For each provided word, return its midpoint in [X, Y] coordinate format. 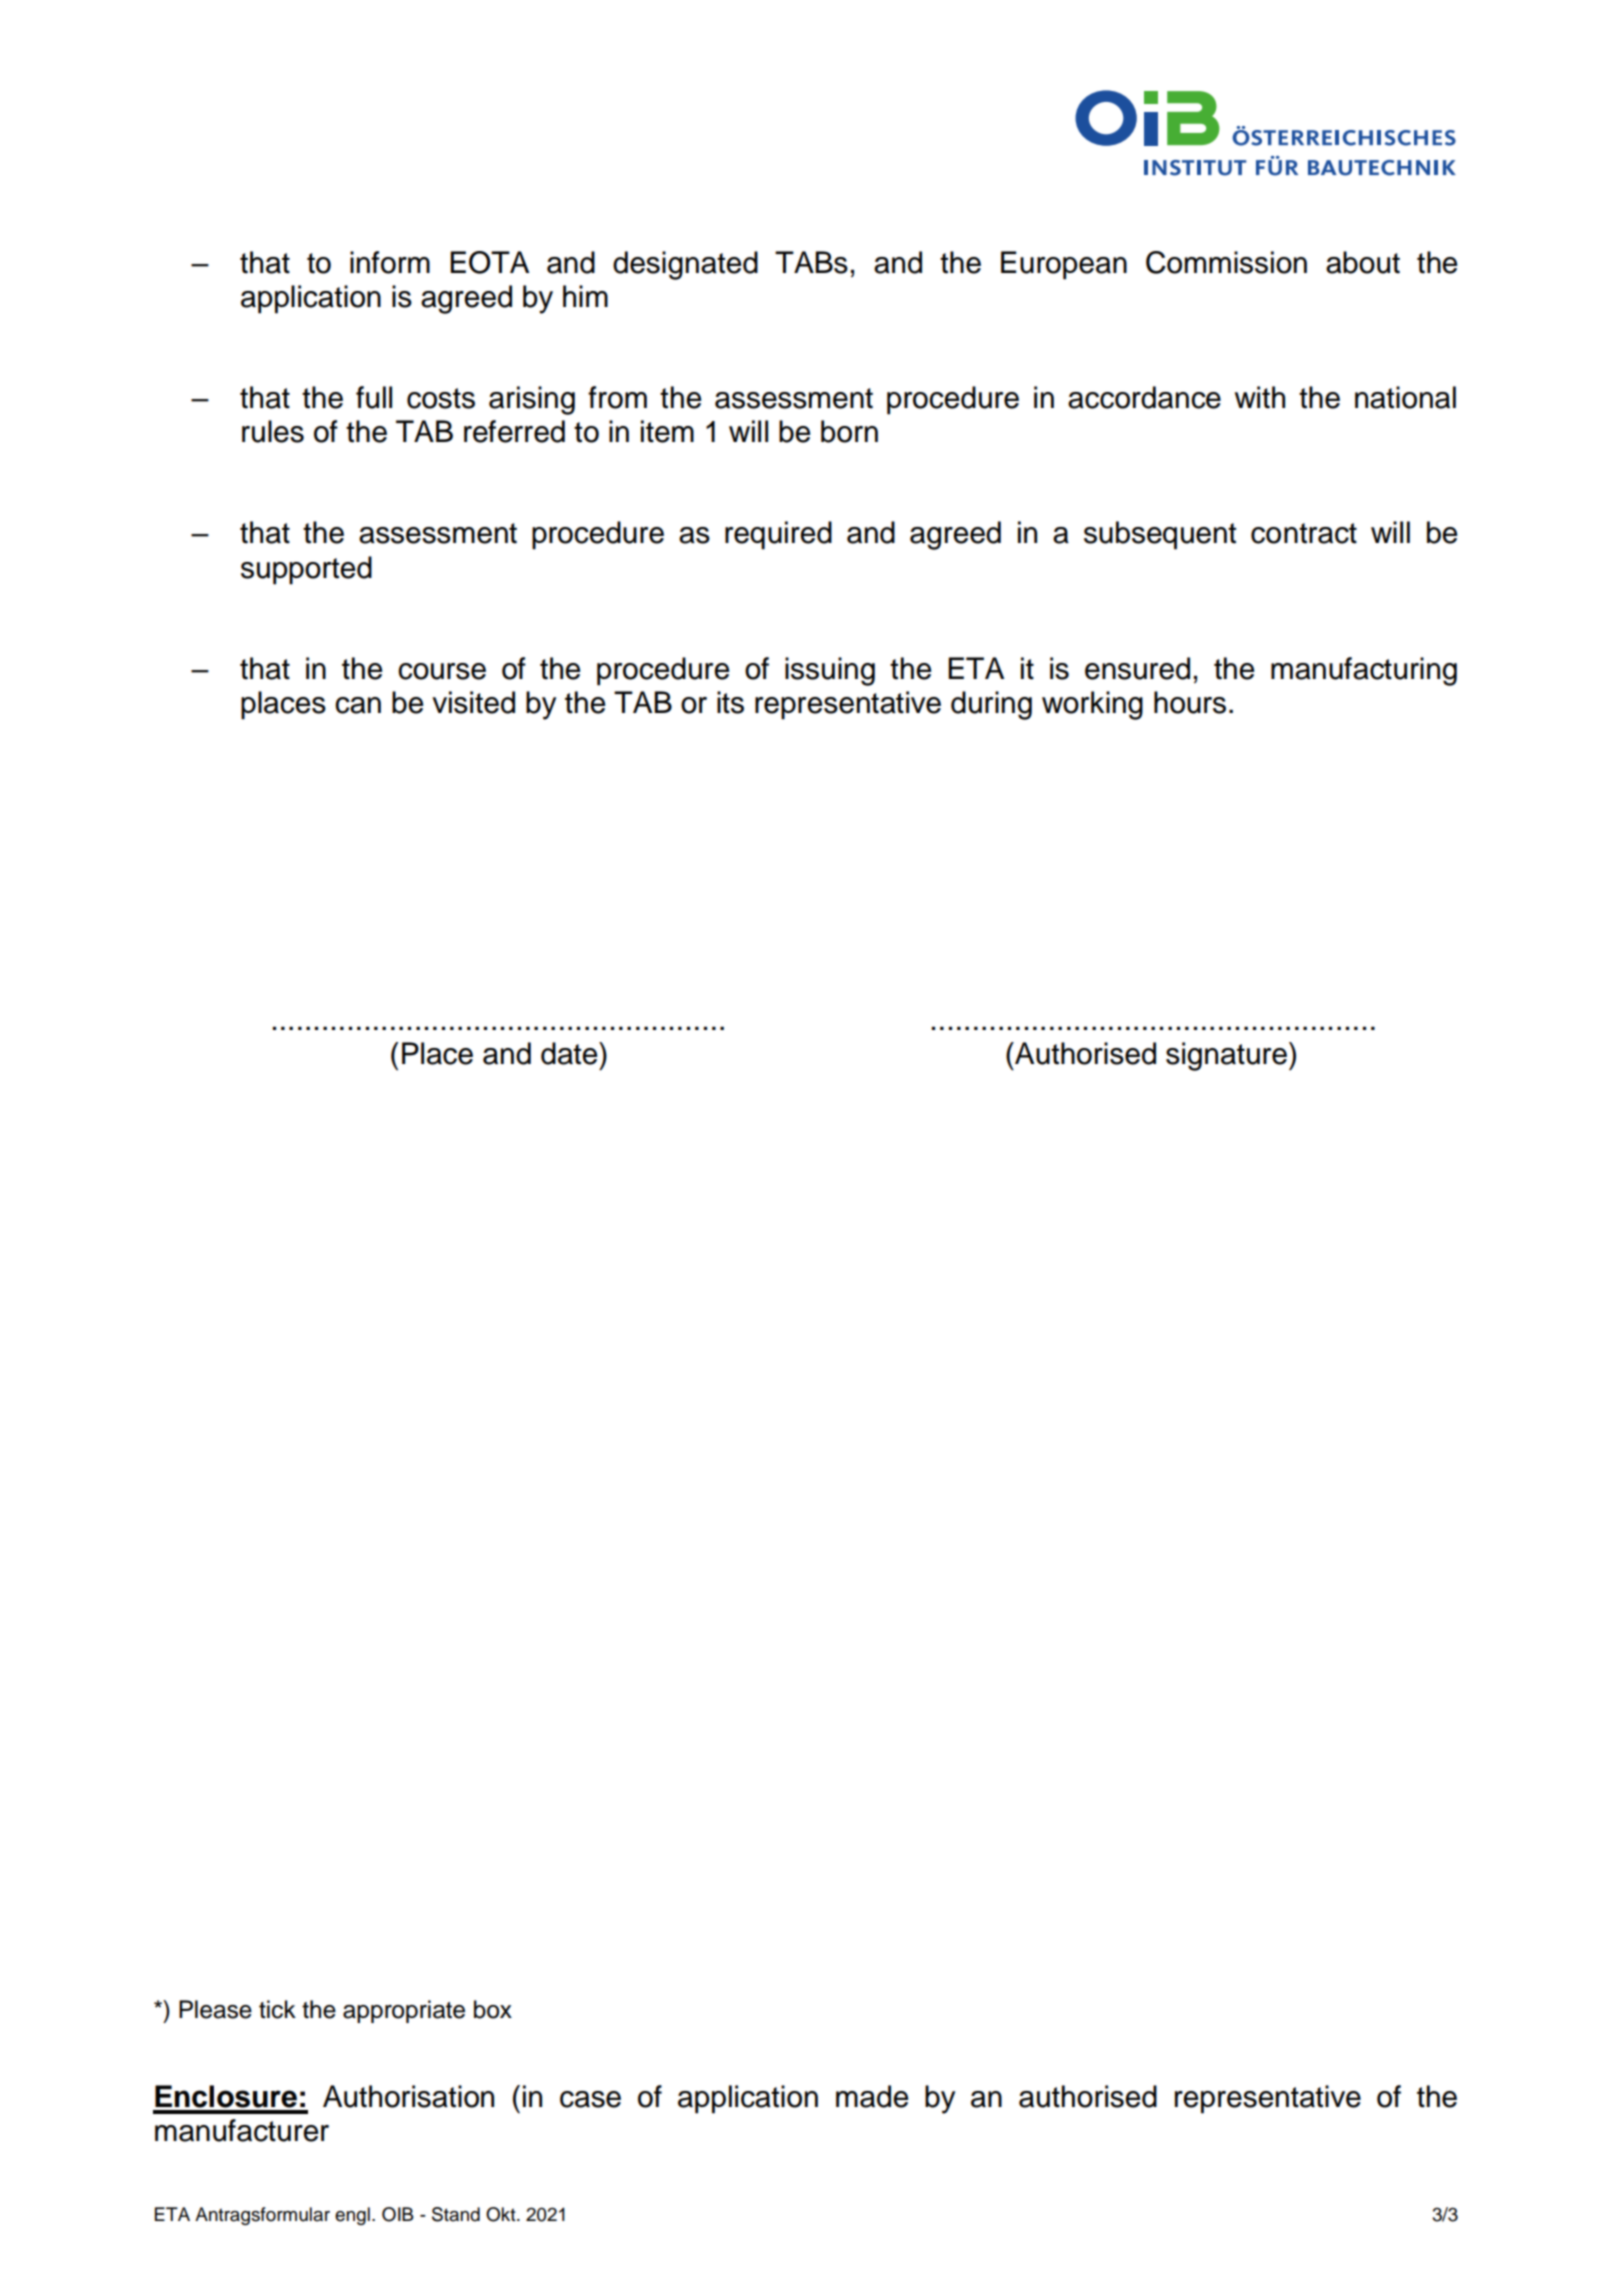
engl [352, 2216]
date [570, 1053]
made [872, 2096]
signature [1226, 1056]
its [730, 702]
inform [390, 262]
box [493, 2009]
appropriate [404, 2011]
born [849, 431]
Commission [1226, 262]
